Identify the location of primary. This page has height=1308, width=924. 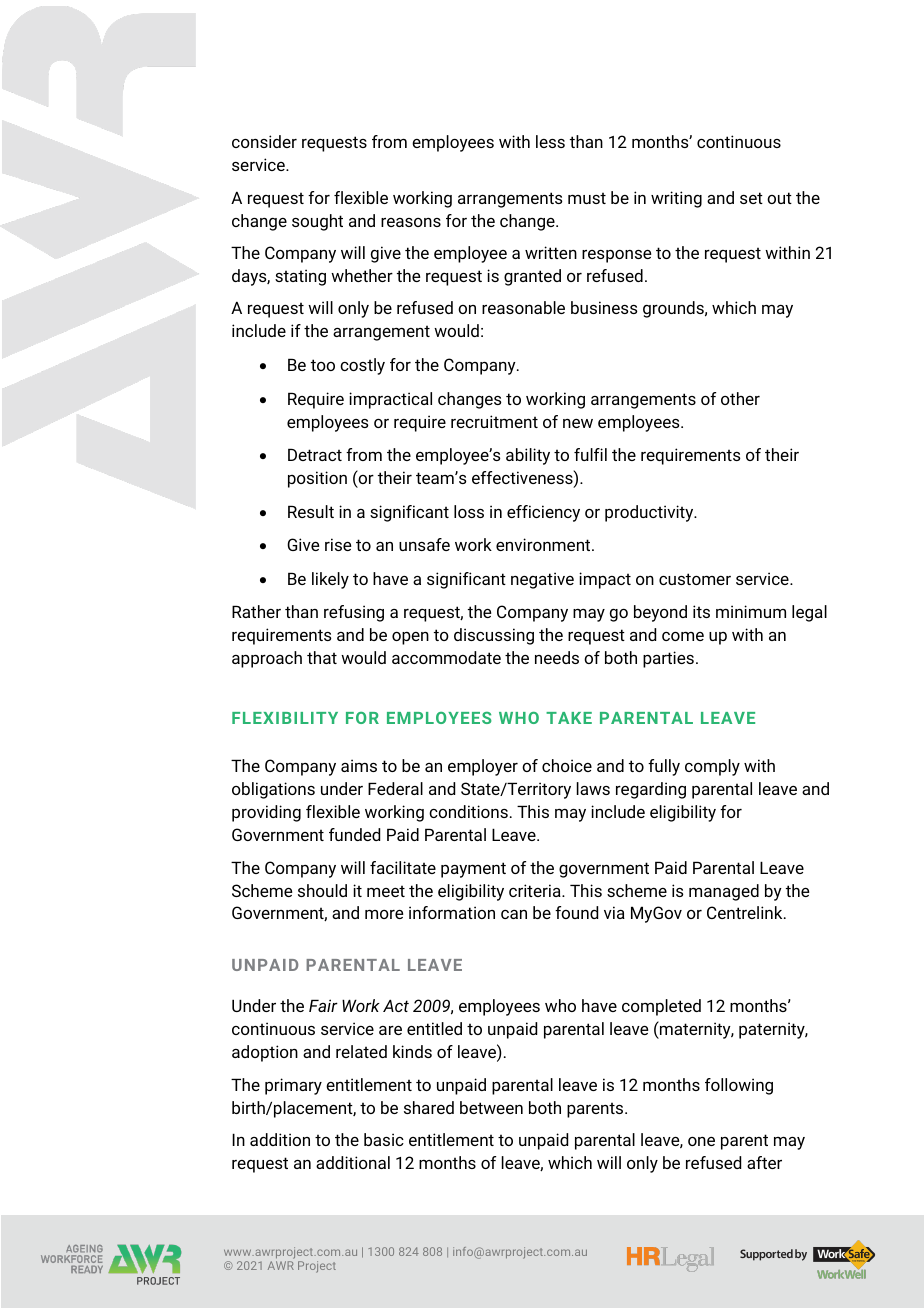
(293, 1086).
